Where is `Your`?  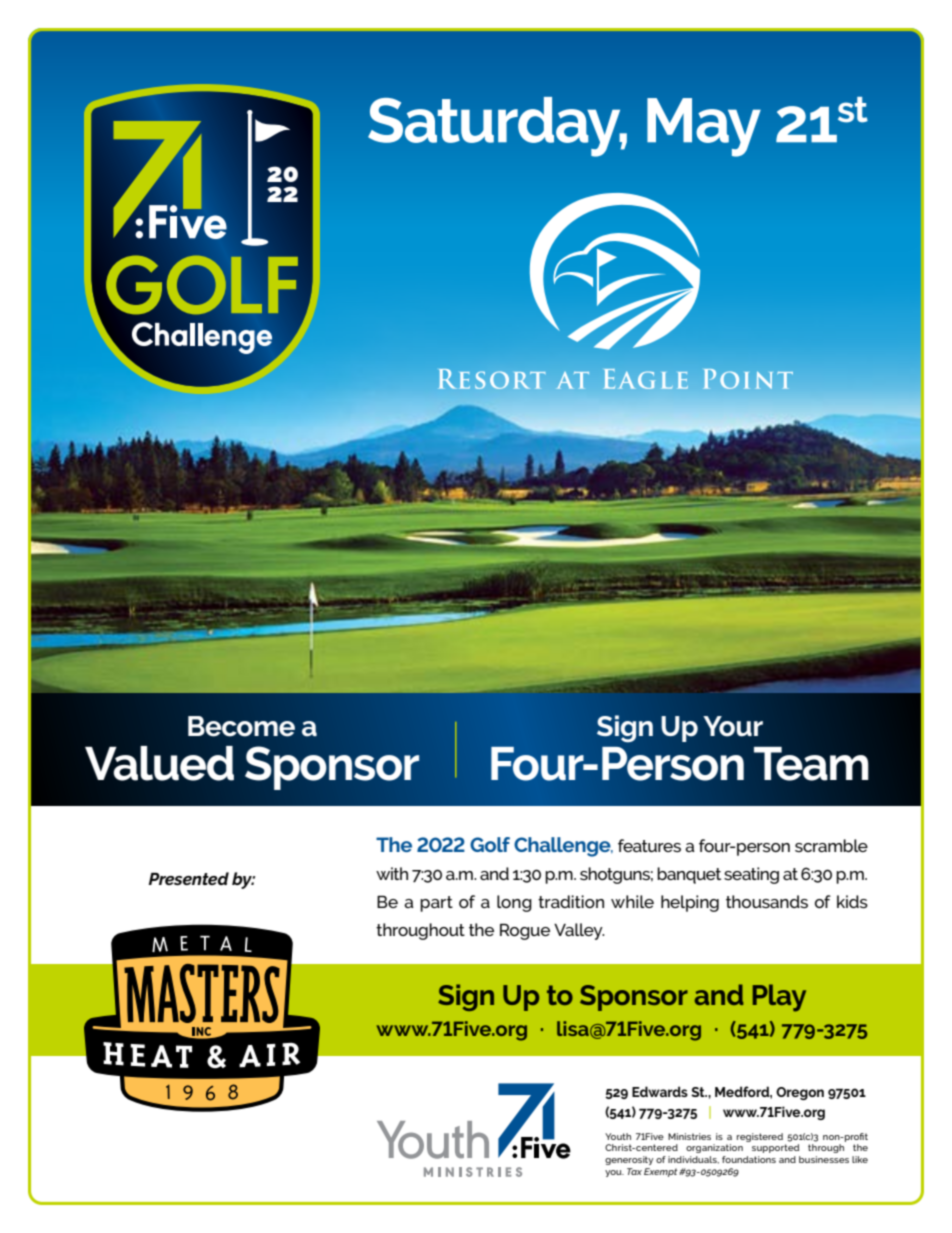
Your is located at coordinates (733, 726).
